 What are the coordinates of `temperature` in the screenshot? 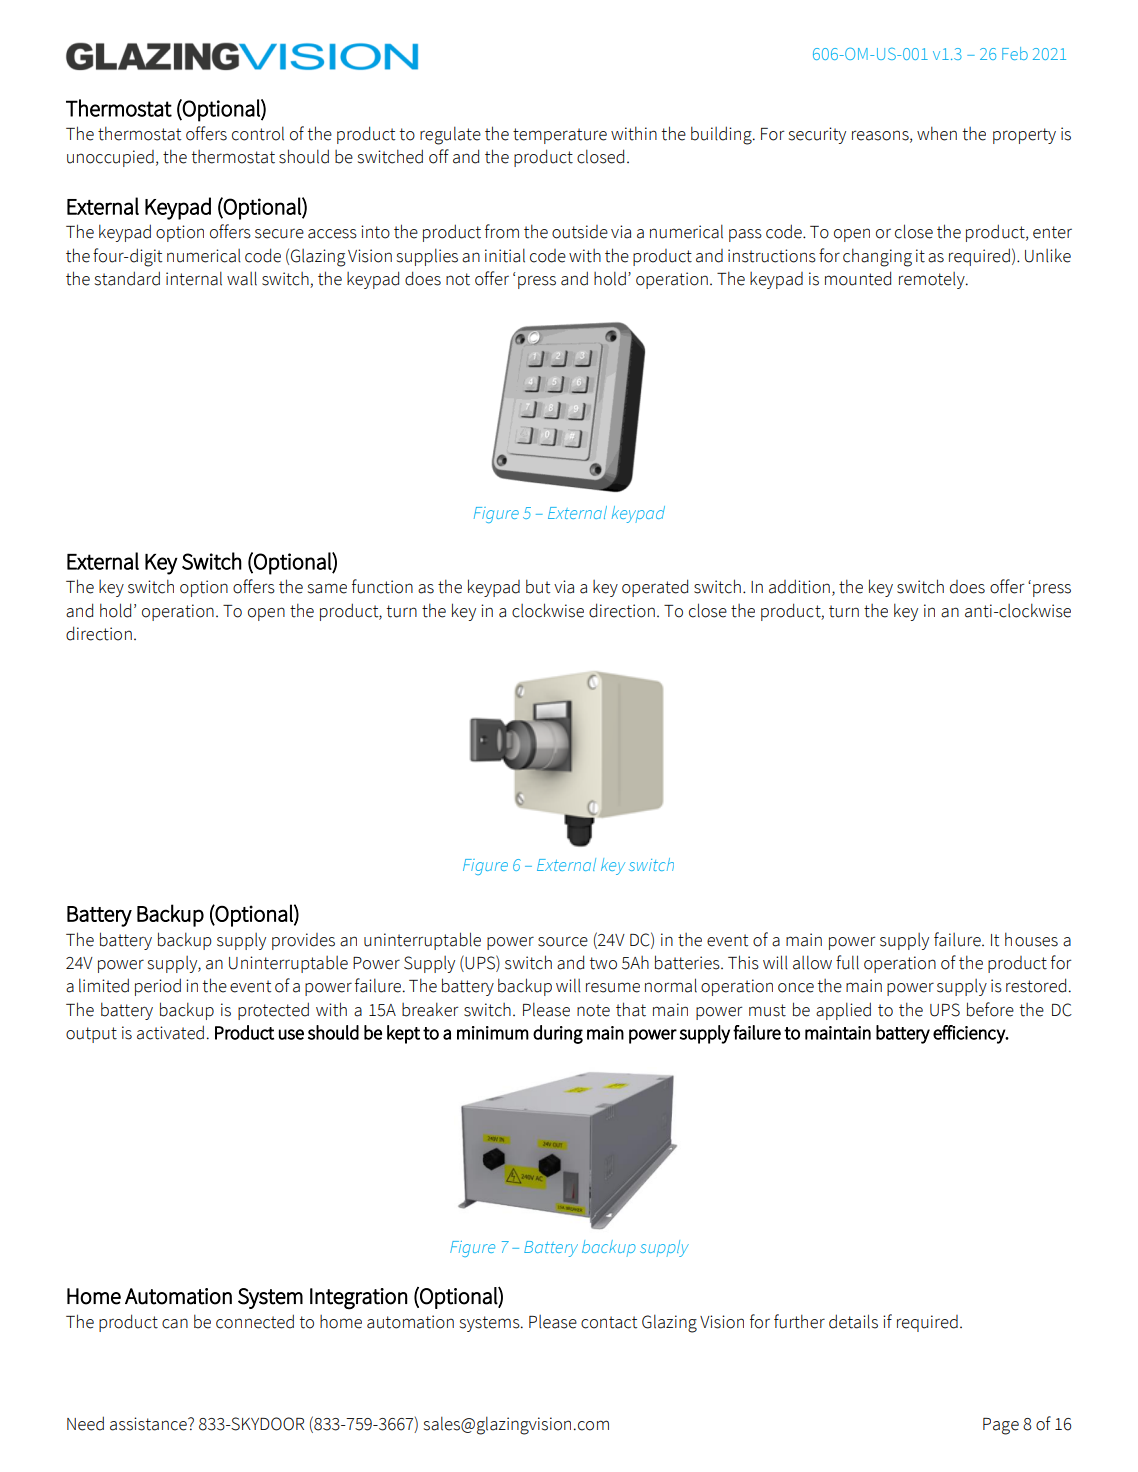 It's located at (560, 136).
